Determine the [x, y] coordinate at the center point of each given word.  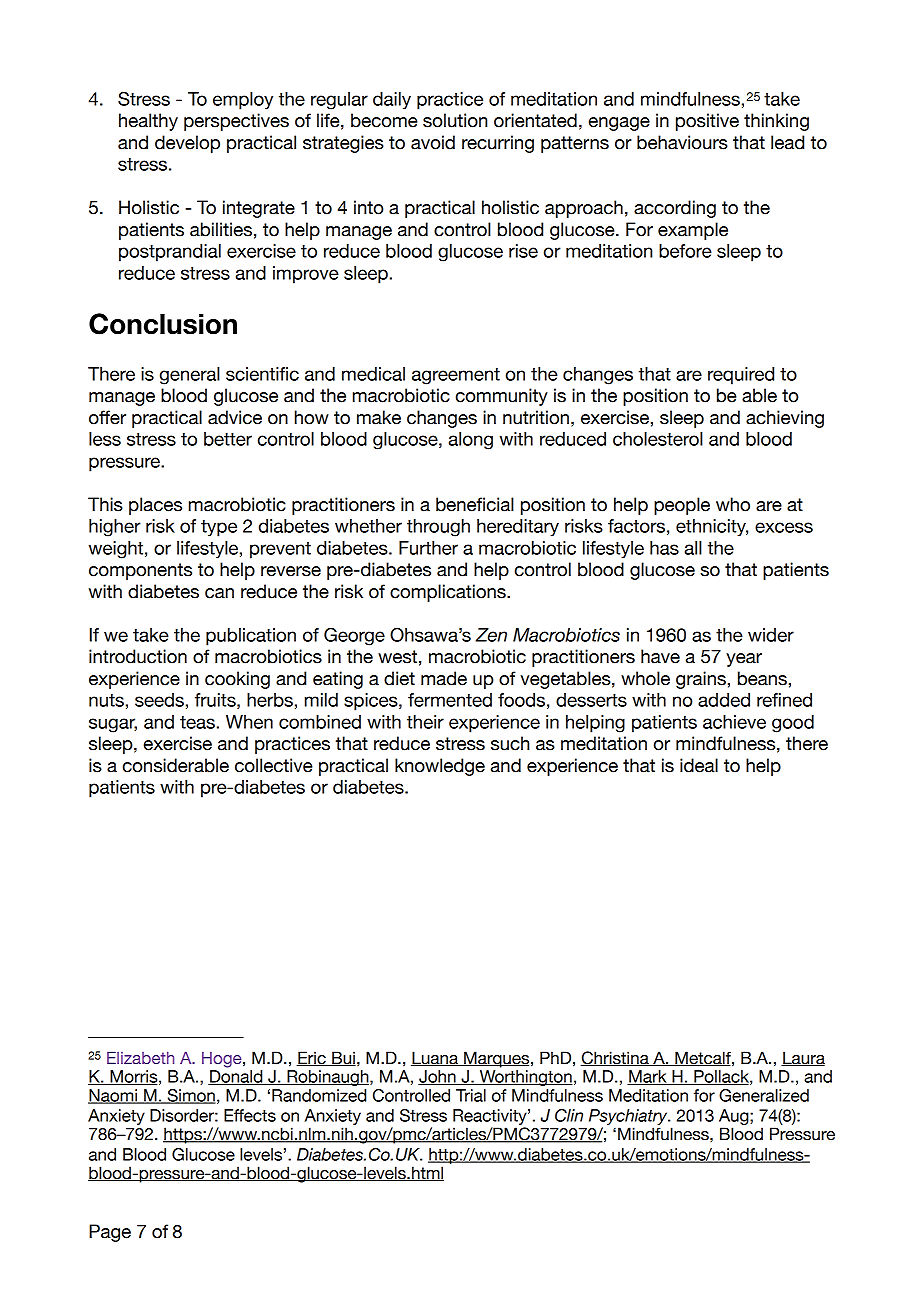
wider [771, 635]
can [219, 593]
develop [187, 144]
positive [707, 122]
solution [455, 120]
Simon [190, 1096]
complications [449, 593]
